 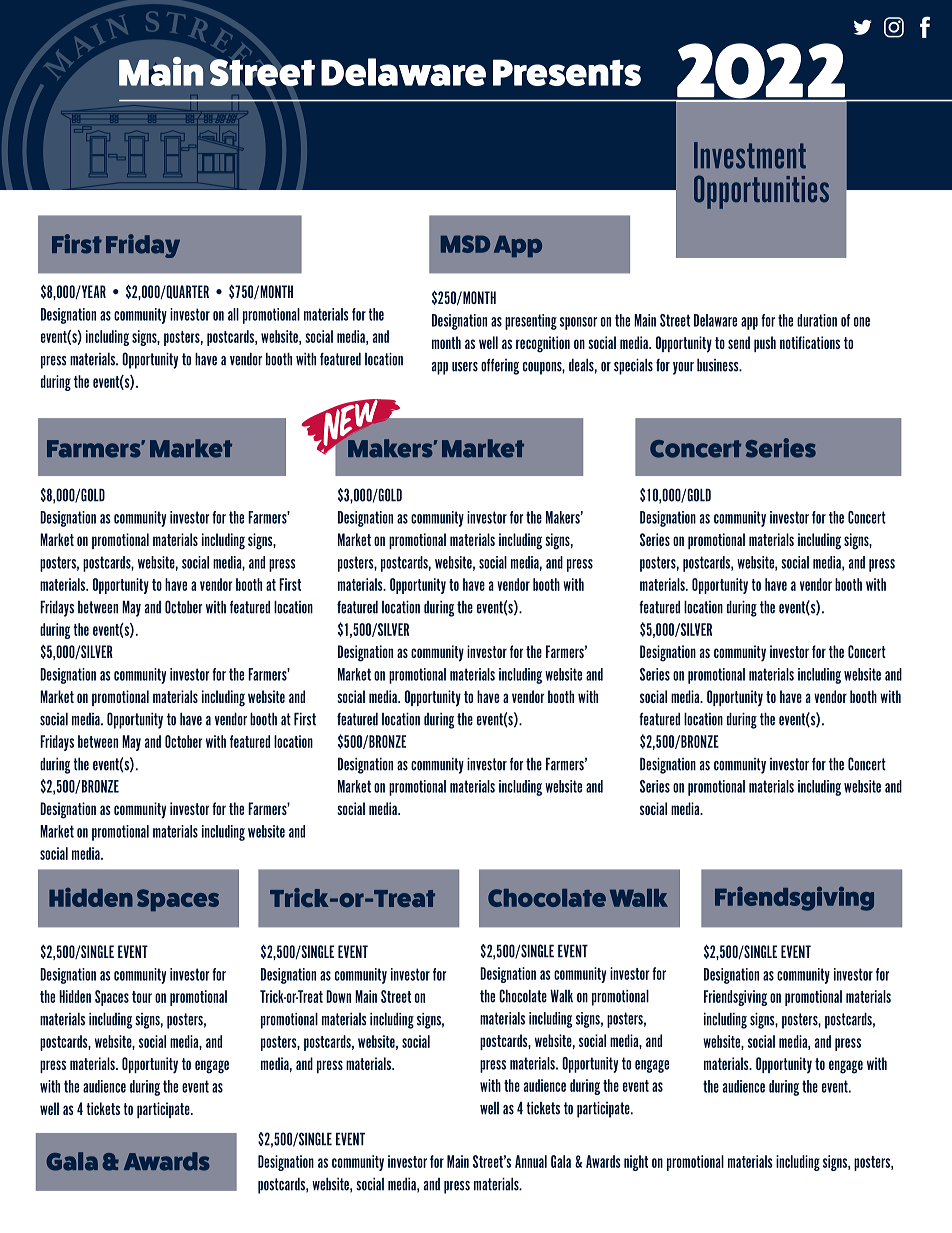 I want to click on Down, so click(x=338, y=996).
